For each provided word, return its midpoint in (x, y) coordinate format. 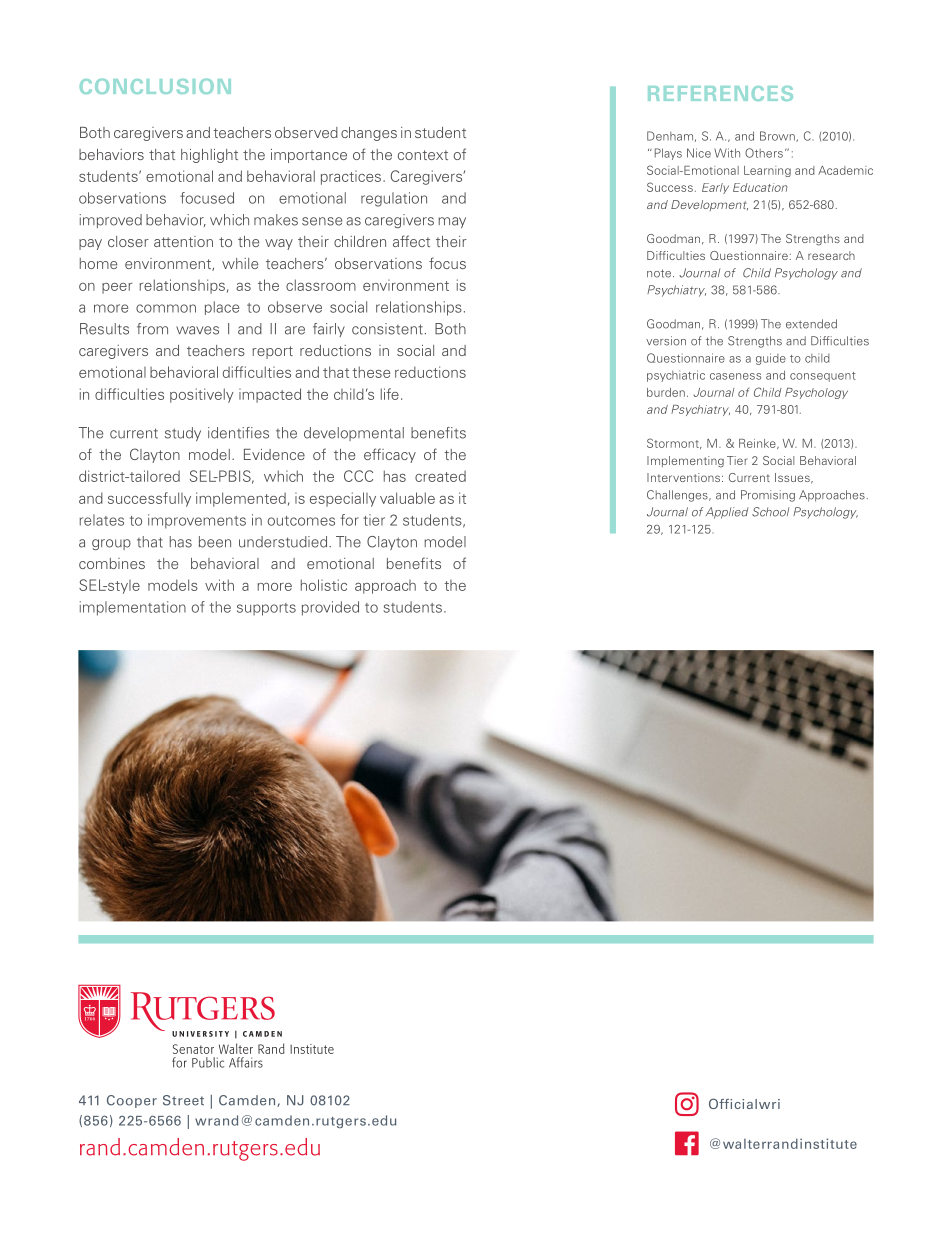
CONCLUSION (155, 86)
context (423, 155)
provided (330, 608)
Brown (778, 136)
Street (183, 1100)
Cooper (132, 1101)
